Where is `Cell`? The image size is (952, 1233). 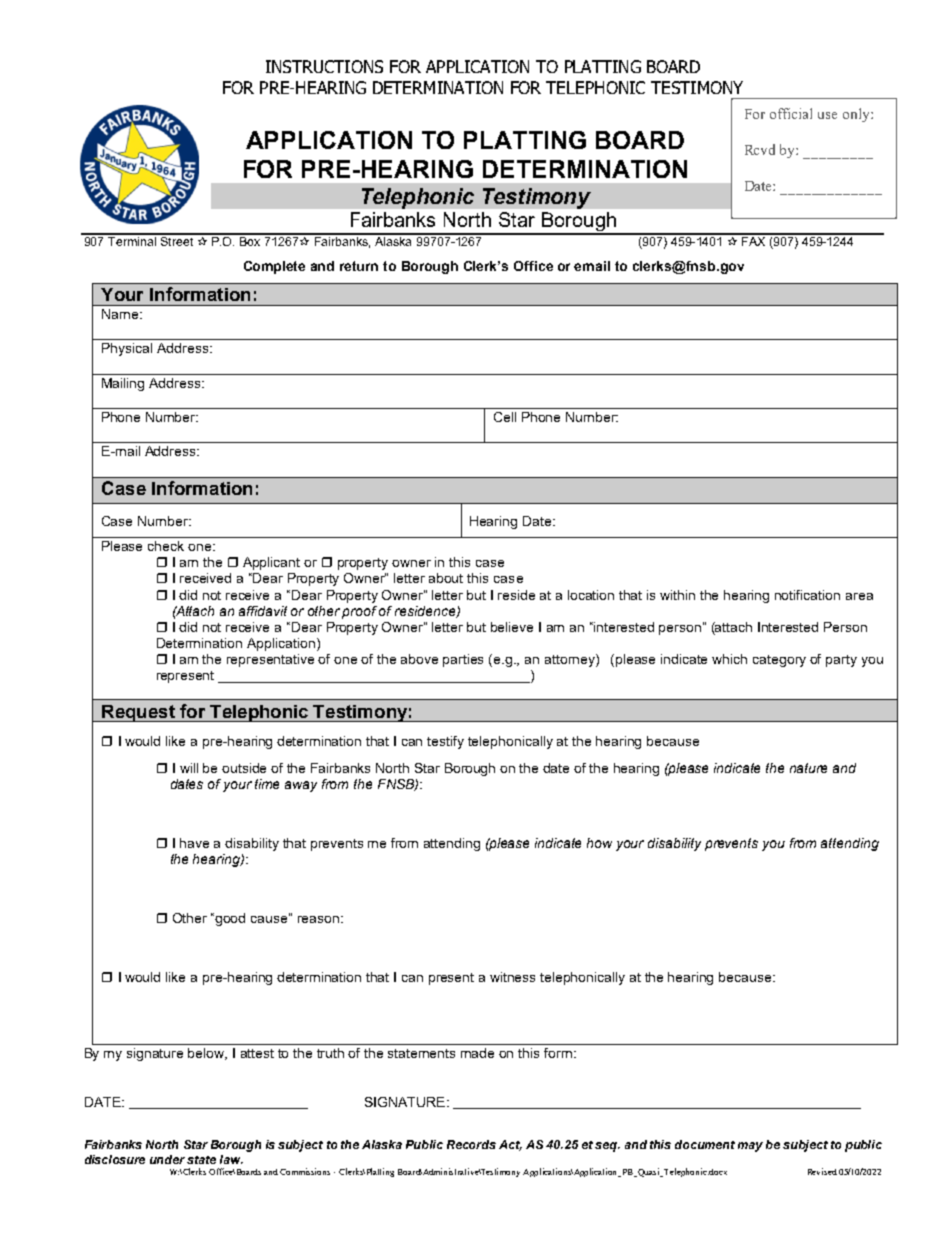
Cell is located at coordinates (505, 417).
